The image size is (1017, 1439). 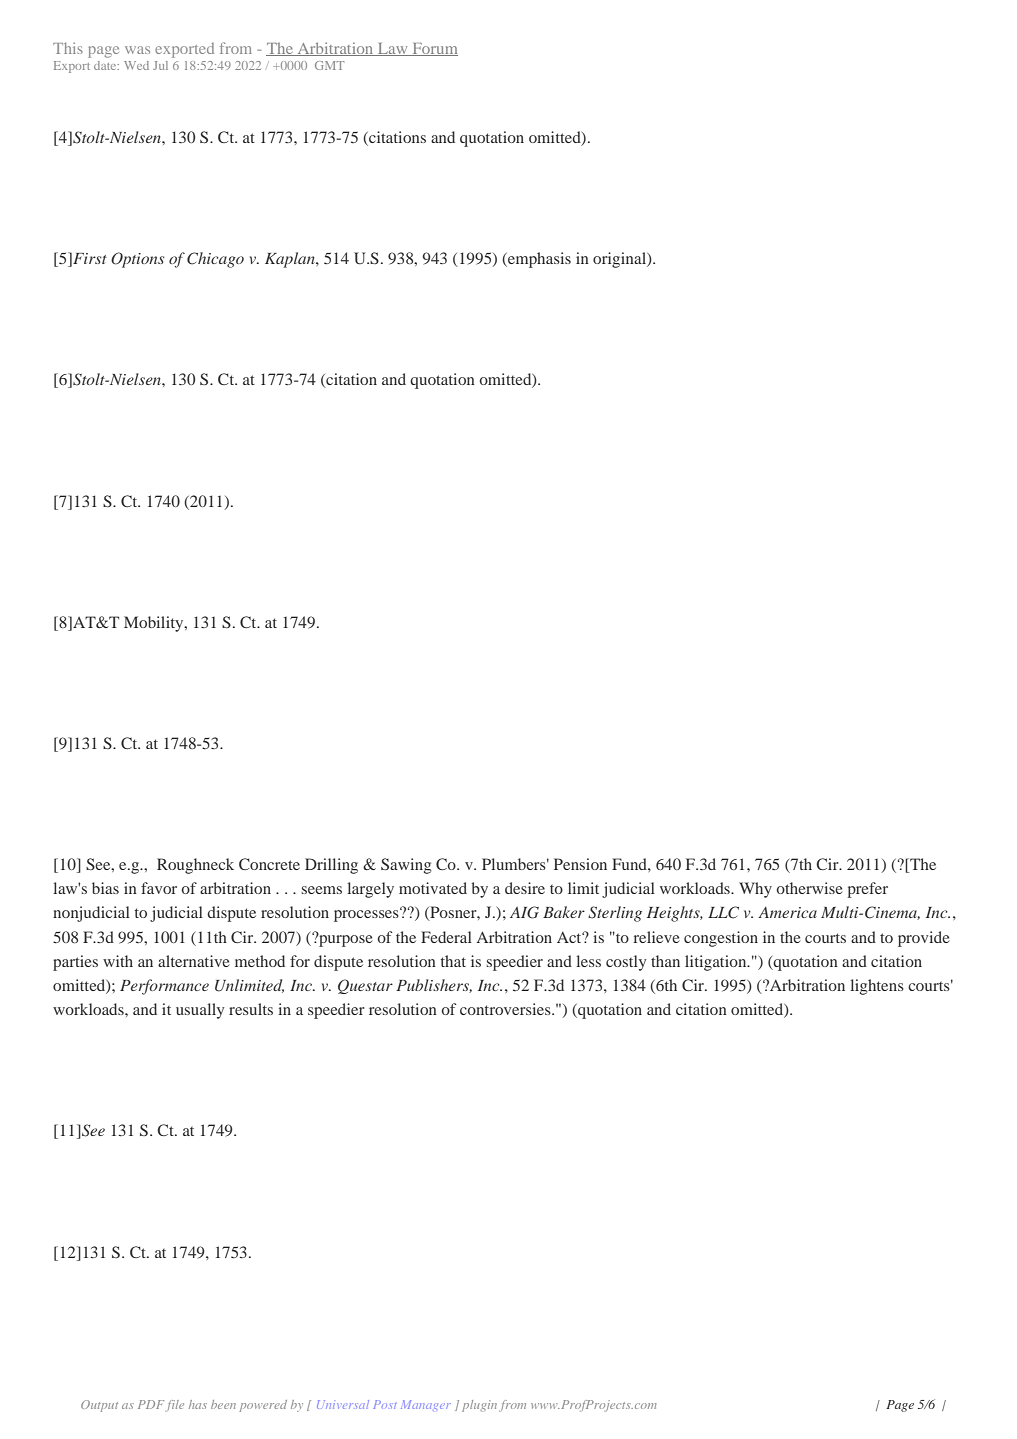 I want to click on Jul, so click(x=160, y=65).
